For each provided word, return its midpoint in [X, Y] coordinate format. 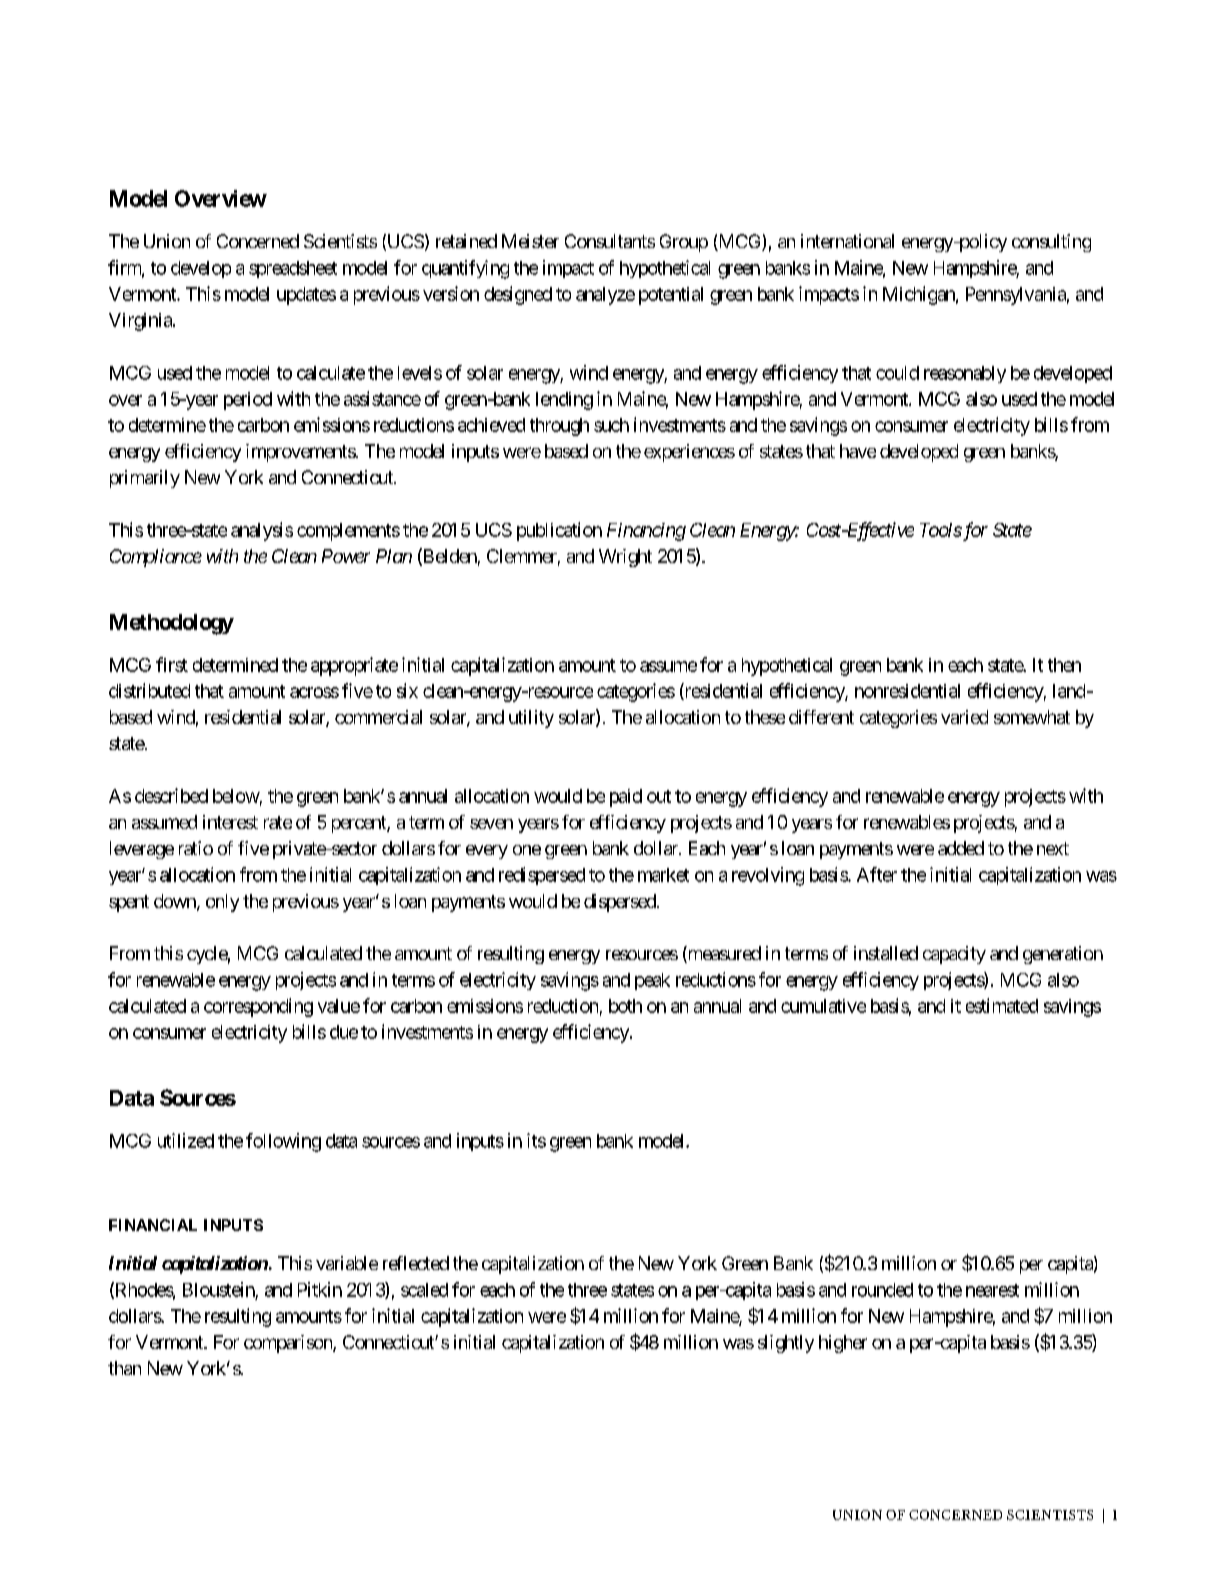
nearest [992, 1290]
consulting [1051, 243]
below [236, 796]
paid [626, 798]
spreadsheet [293, 269]
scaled [424, 1290]
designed [518, 295]
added [961, 848]
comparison [289, 1344]
